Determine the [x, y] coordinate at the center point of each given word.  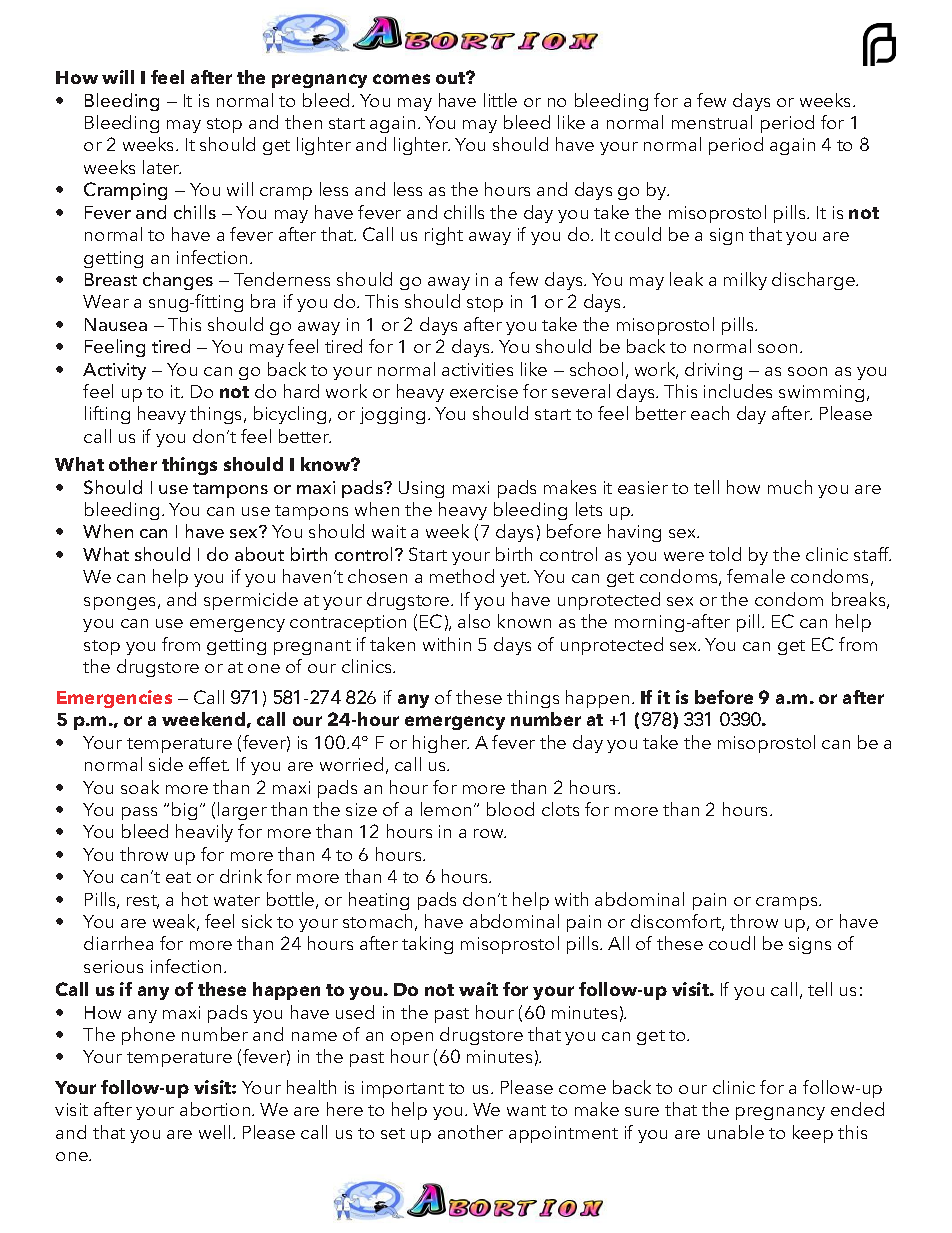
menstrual [712, 122]
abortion [216, 1109]
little [500, 100]
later [162, 167]
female [756, 576]
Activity [114, 371]
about [259, 554]
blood [510, 809]
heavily [204, 833]
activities [477, 369]
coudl [732, 943]
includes [738, 391]
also [474, 621]
